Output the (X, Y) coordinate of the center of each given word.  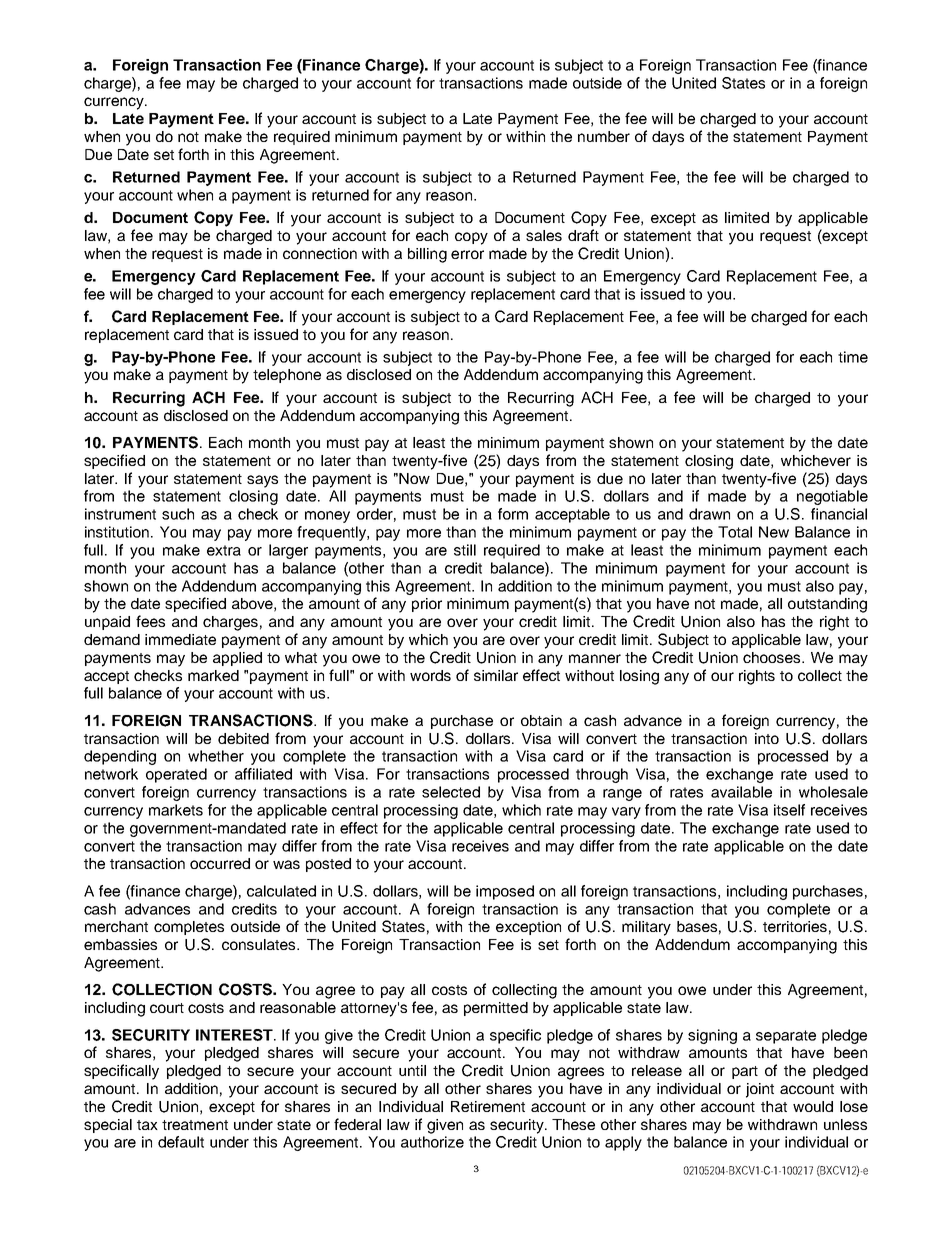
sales (544, 235)
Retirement (488, 1106)
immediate (180, 639)
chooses (773, 657)
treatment (195, 1125)
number (604, 136)
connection (320, 253)
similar (496, 675)
